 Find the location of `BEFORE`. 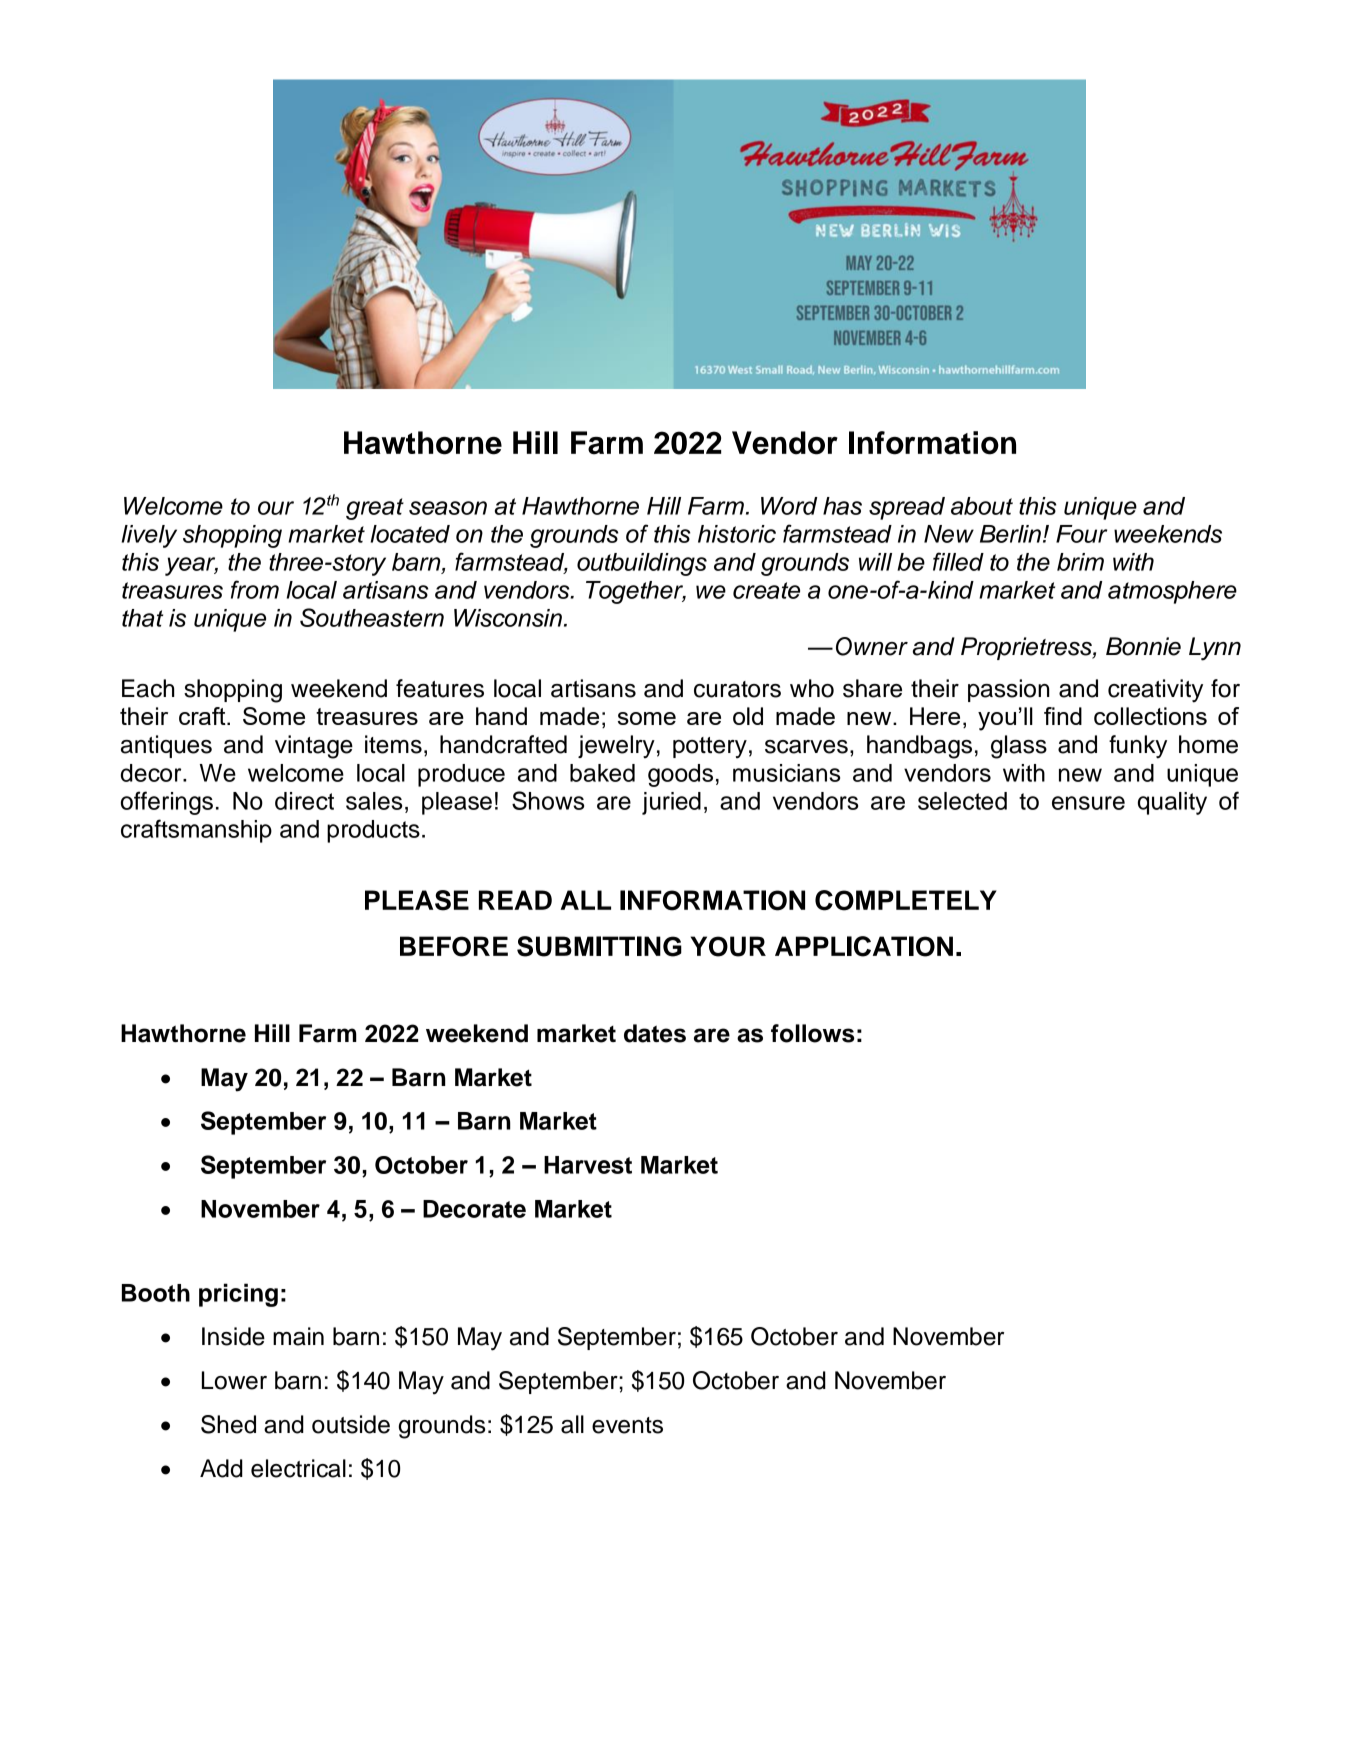

BEFORE is located at coordinates (454, 946).
